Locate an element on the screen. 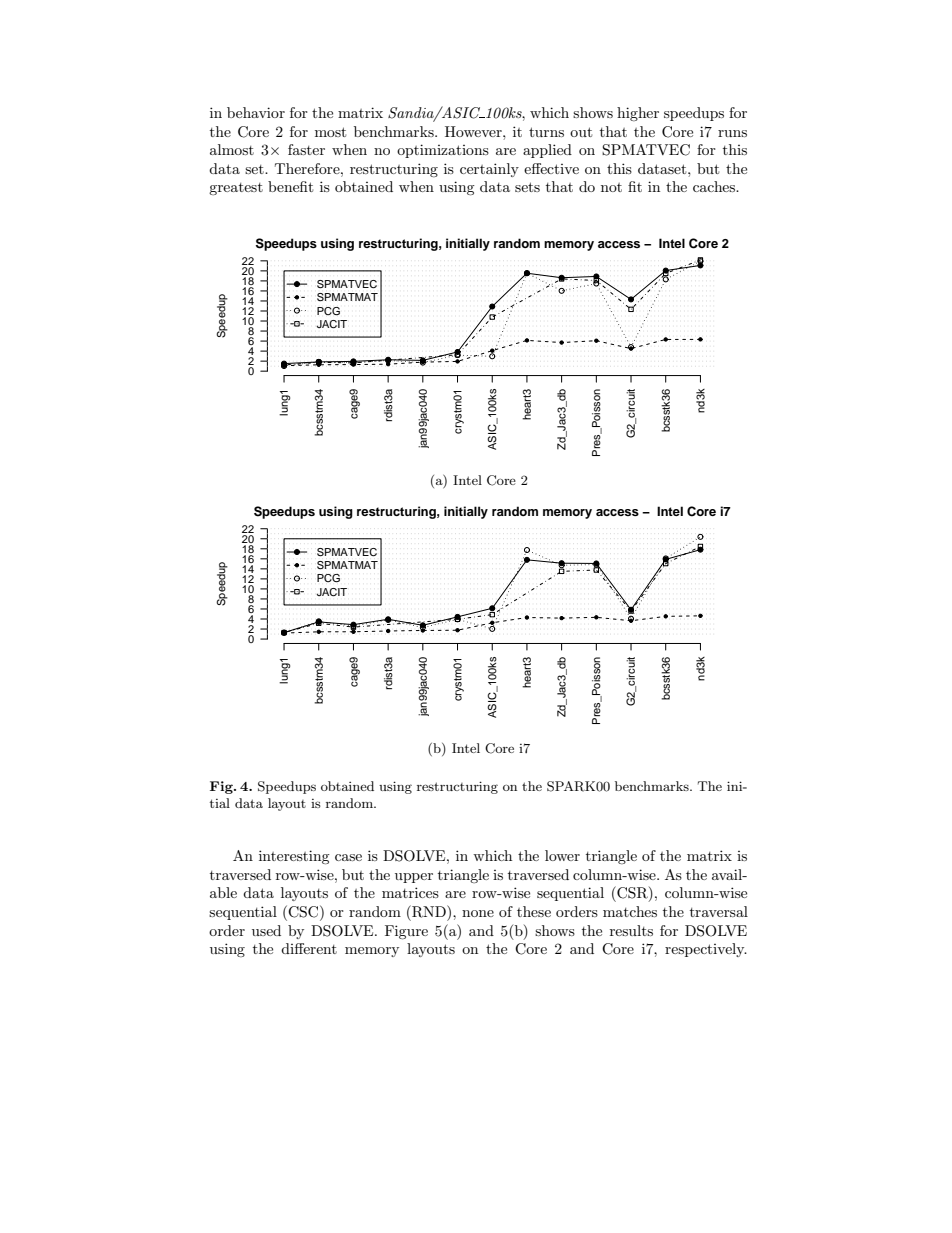  However is located at coordinates (474, 131).
